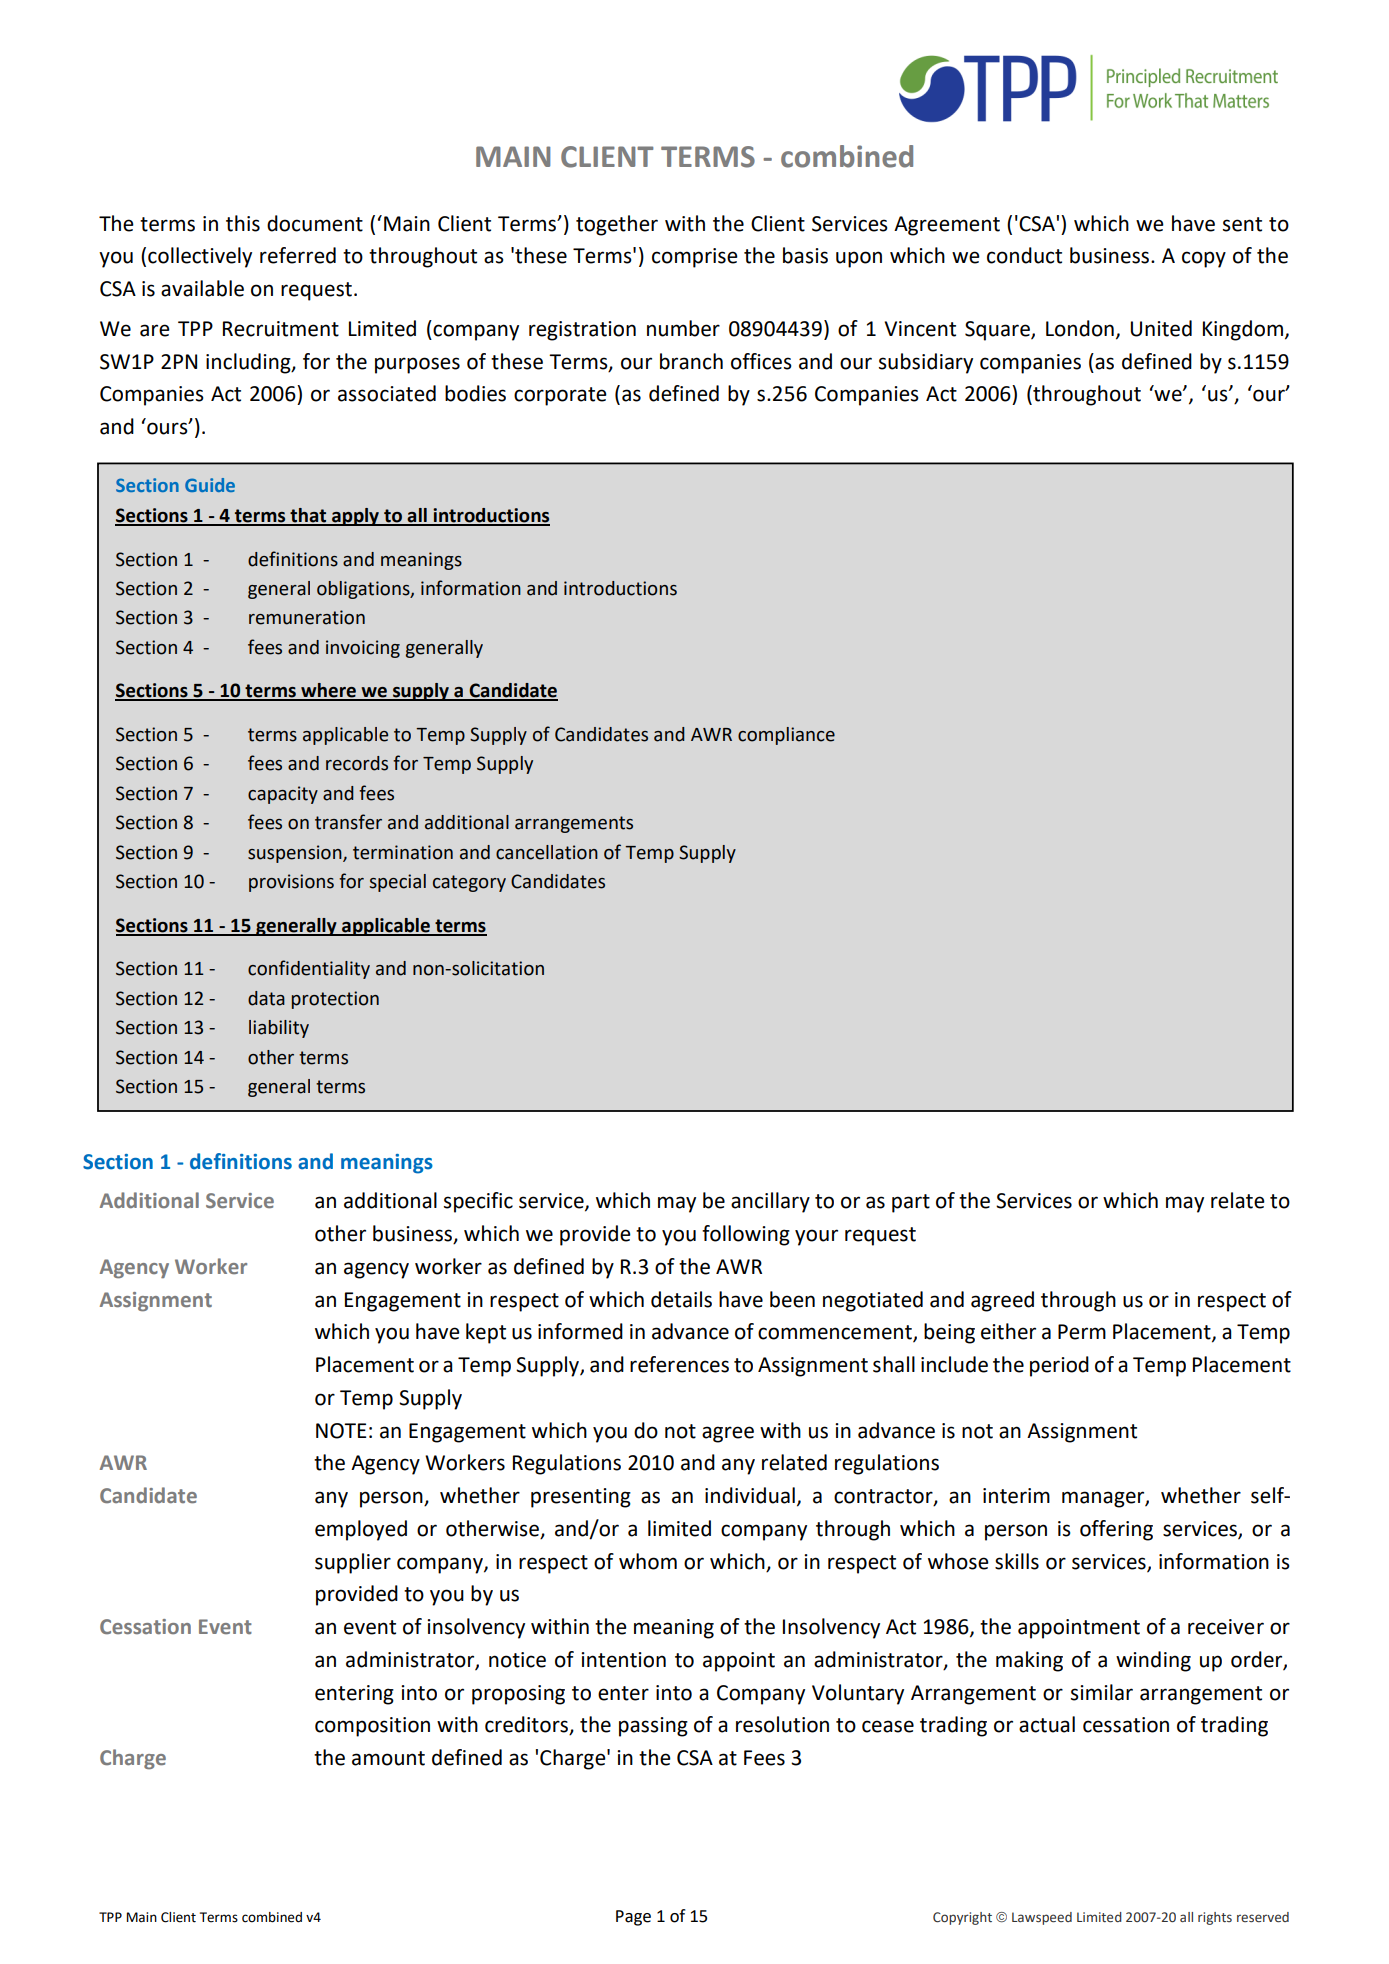 Image resolution: width=1389 pixels, height=1964 pixels. Describe the element at coordinates (1116, 1530) in the document. I see `offering` at that location.
